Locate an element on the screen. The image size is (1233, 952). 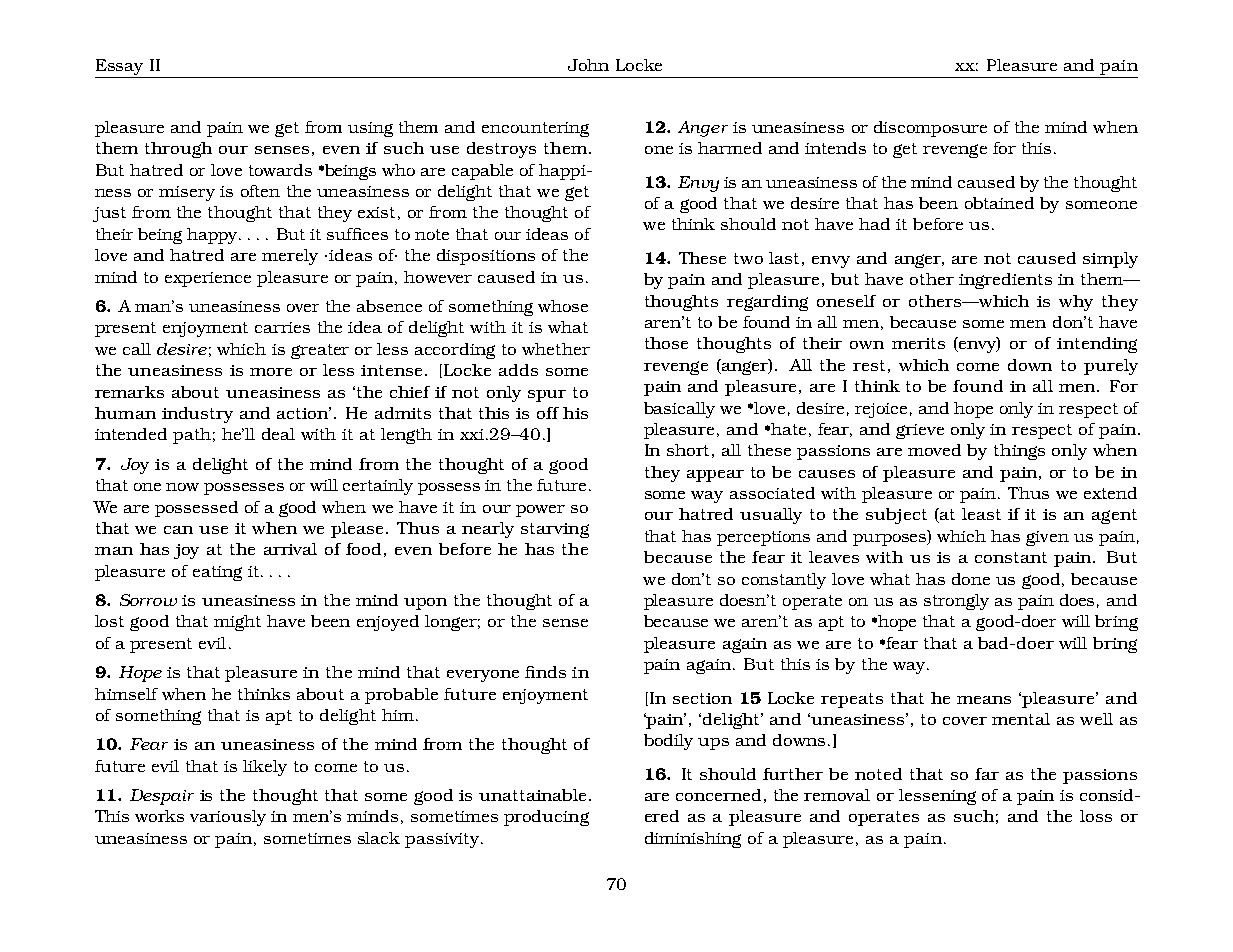
deal is located at coordinates (278, 434).
